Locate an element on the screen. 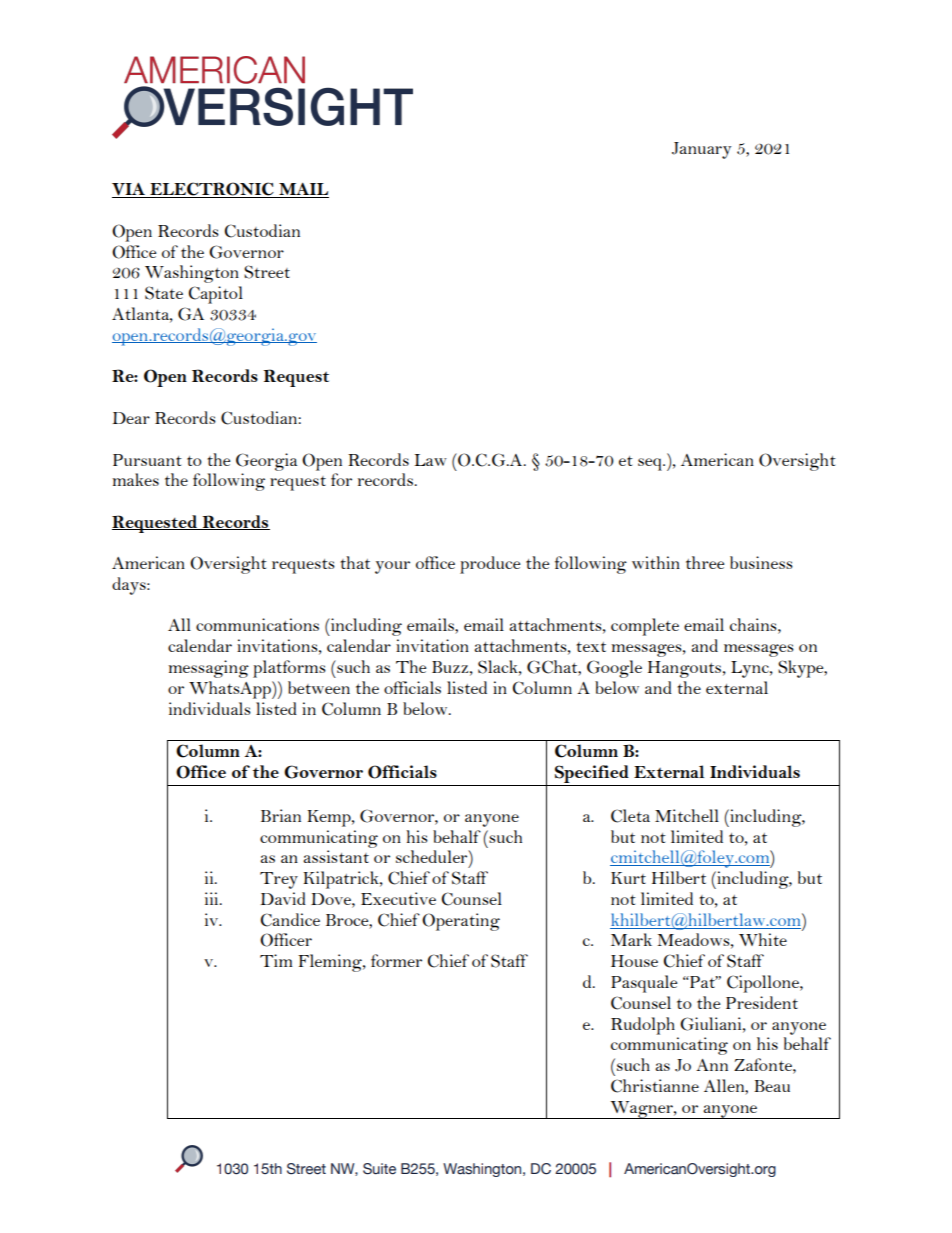 The image size is (952, 1233). iii is located at coordinates (213, 898).
